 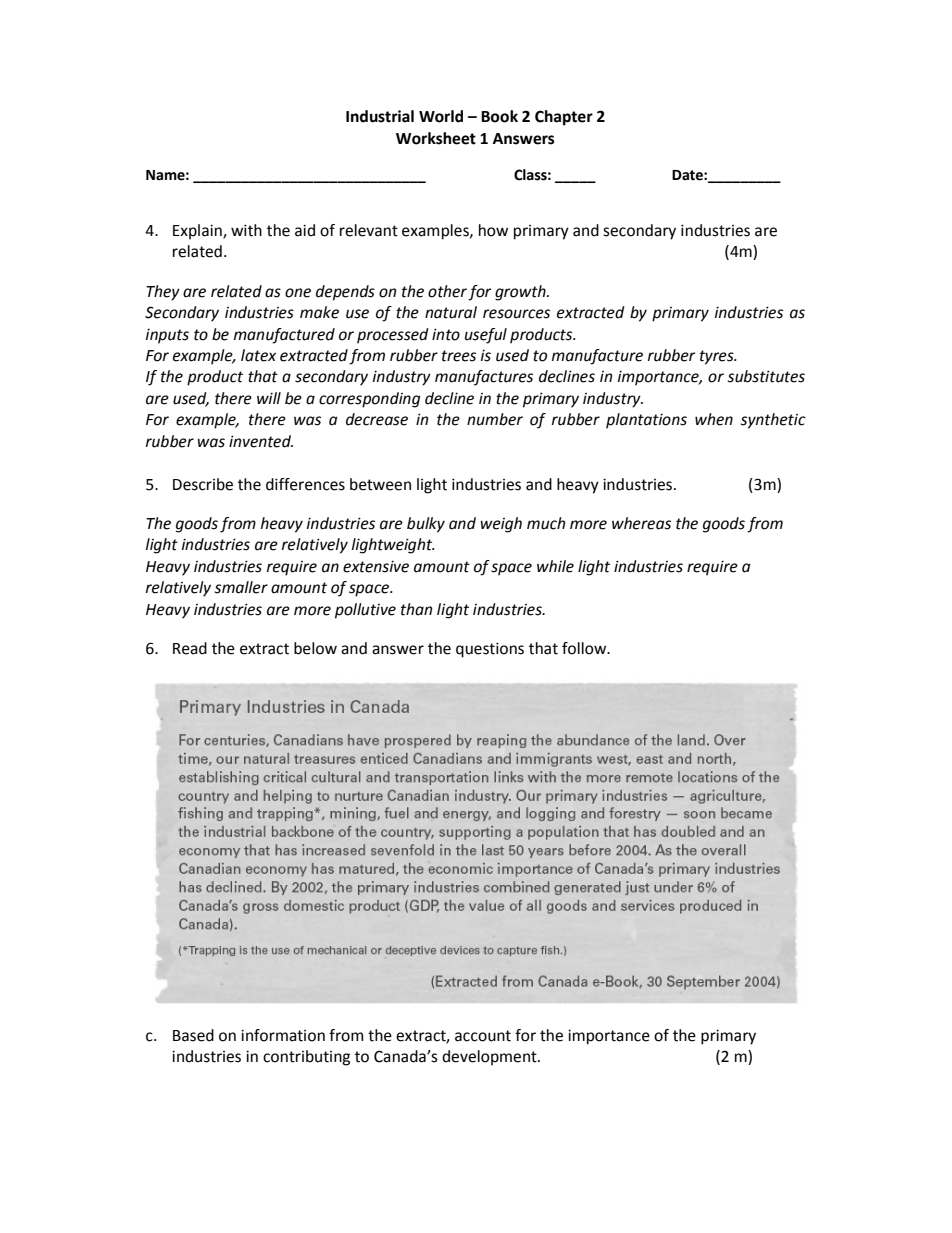 I want to click on invented, so click(x=261, y=441).
